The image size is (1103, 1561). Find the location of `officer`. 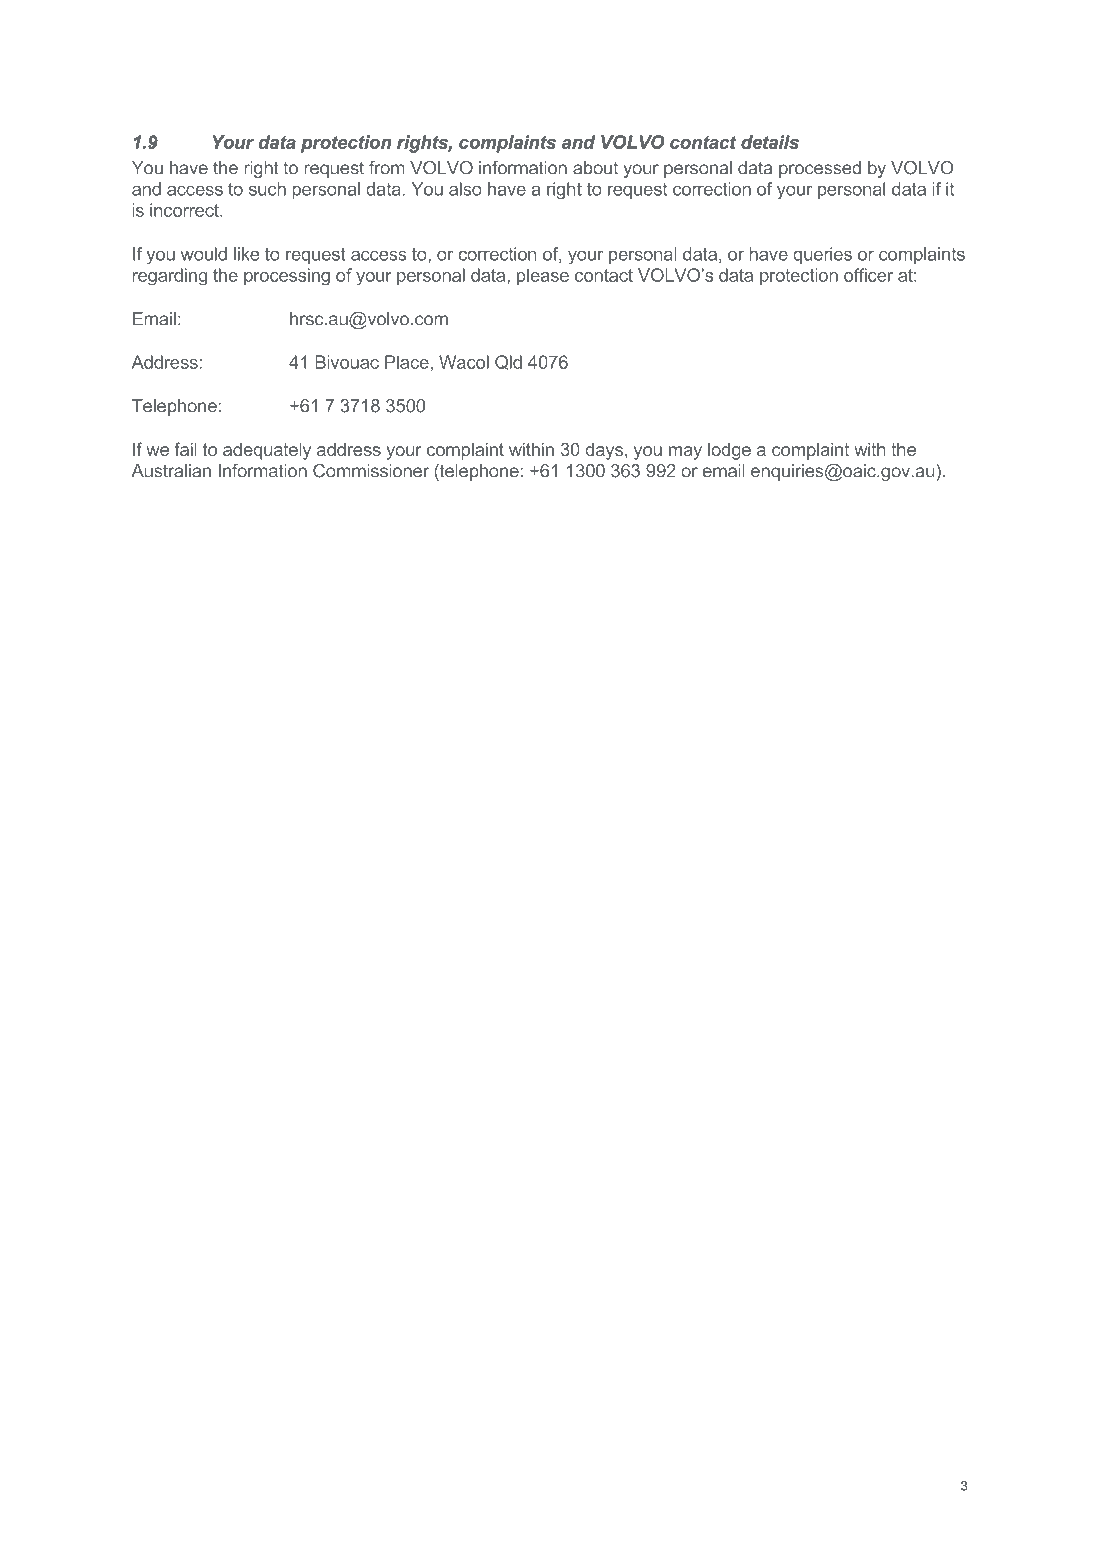

officer is located at coordinates (868, 275).
